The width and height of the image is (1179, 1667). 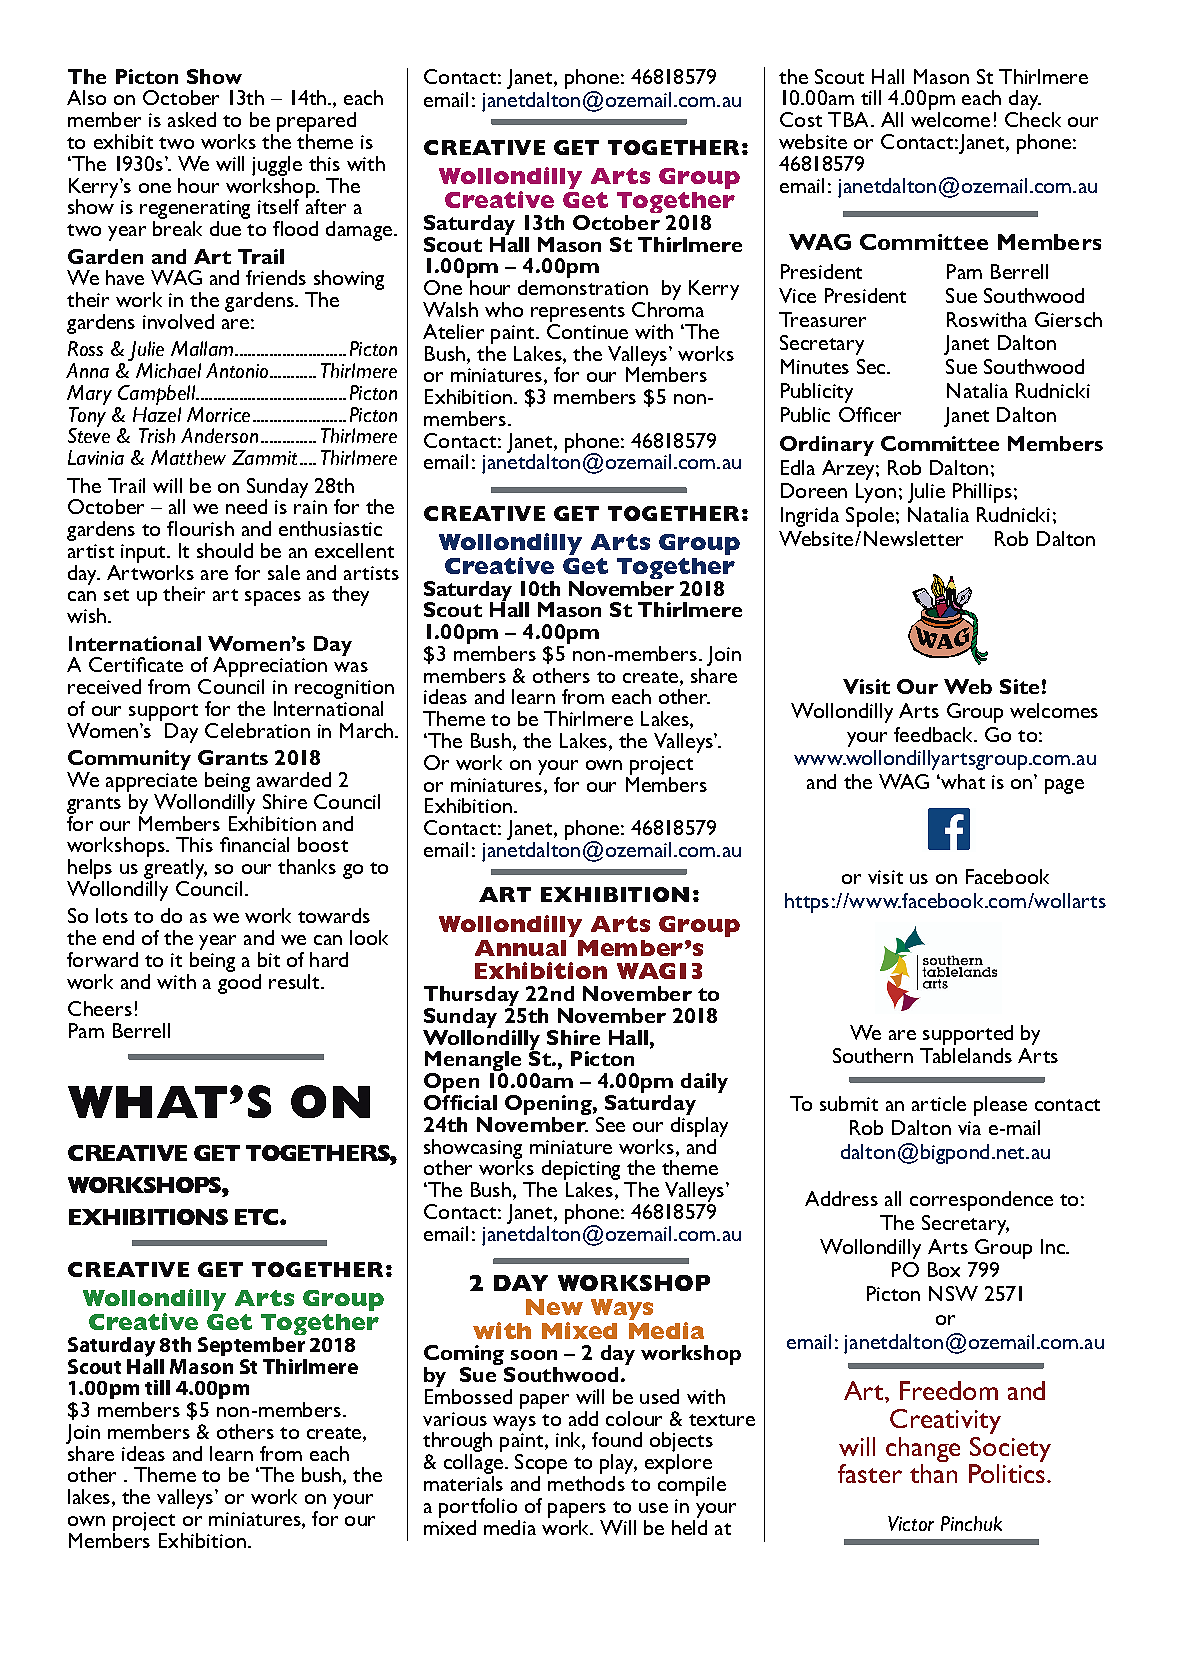 What do you see at coordinates (375, 730) in the image?
I see `ARCH` at bounding box center [375, 730].
